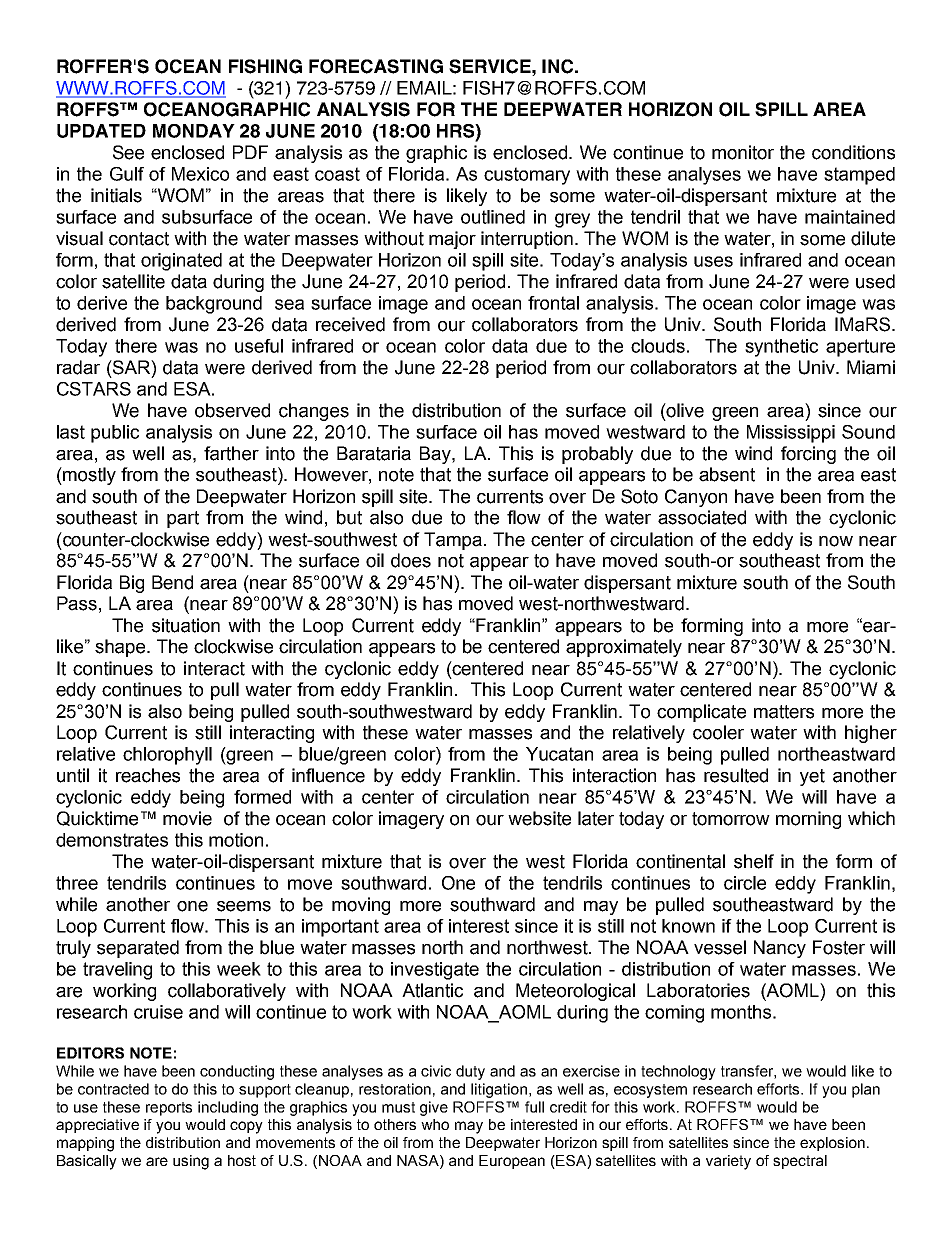  What do you see at coordinates (800, 1162) in the screenshot?
I see `spectral` at bounding box center [800, 1162].
